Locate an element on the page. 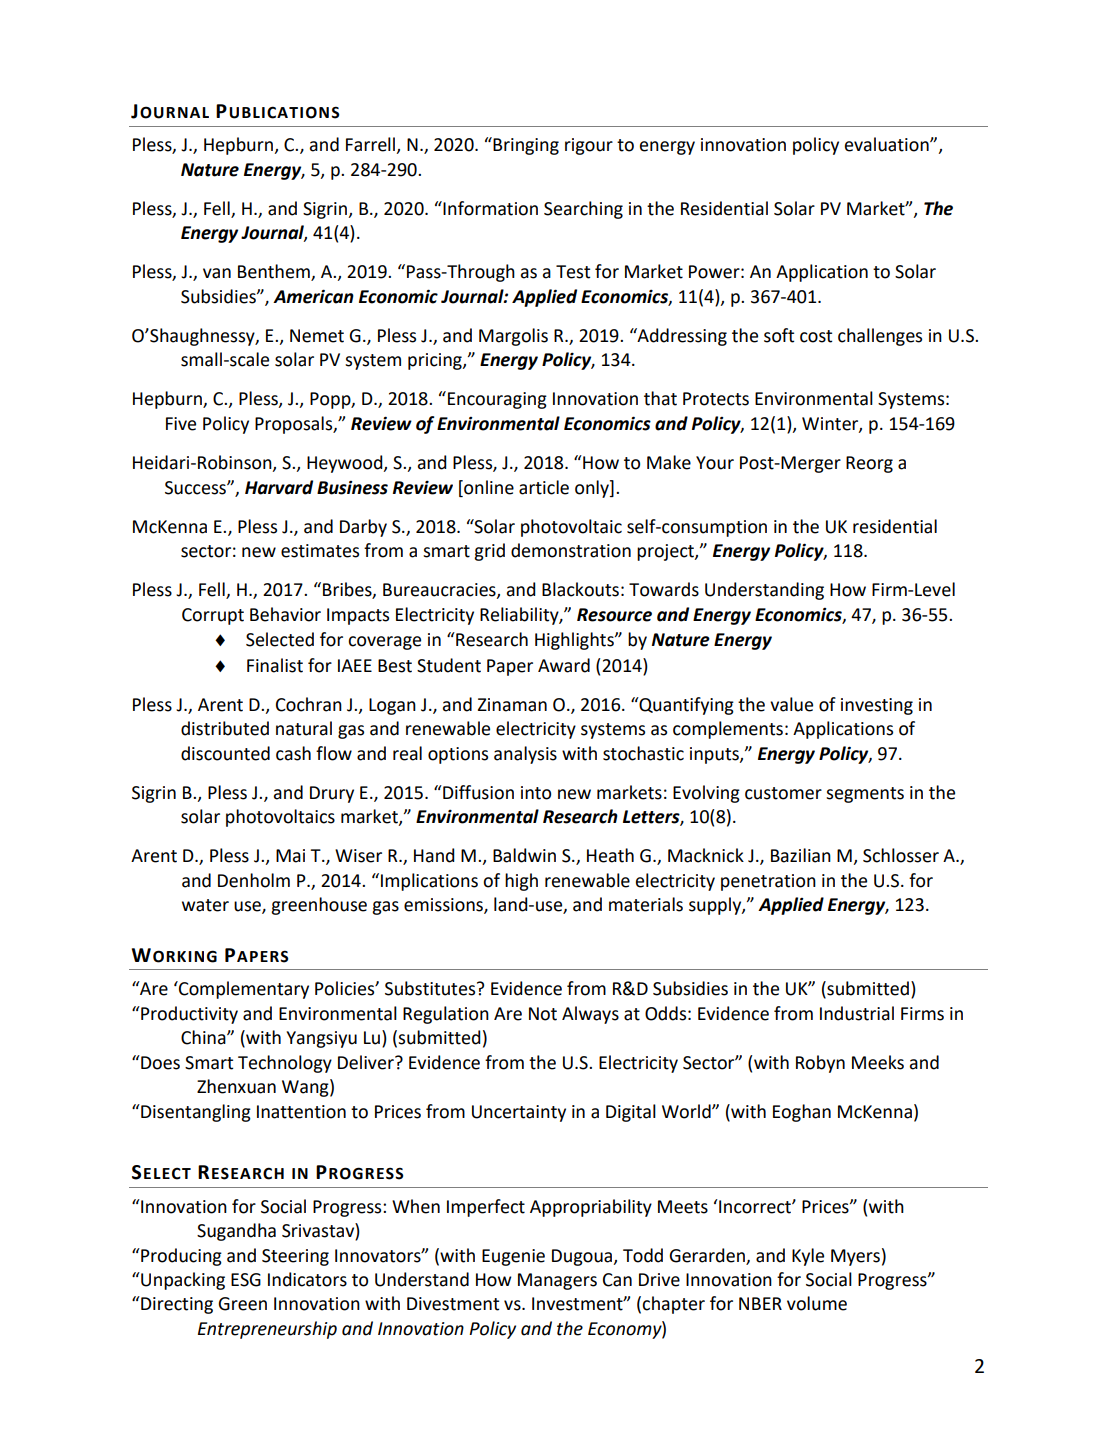  distributed is located at coordinates (225, 728).
